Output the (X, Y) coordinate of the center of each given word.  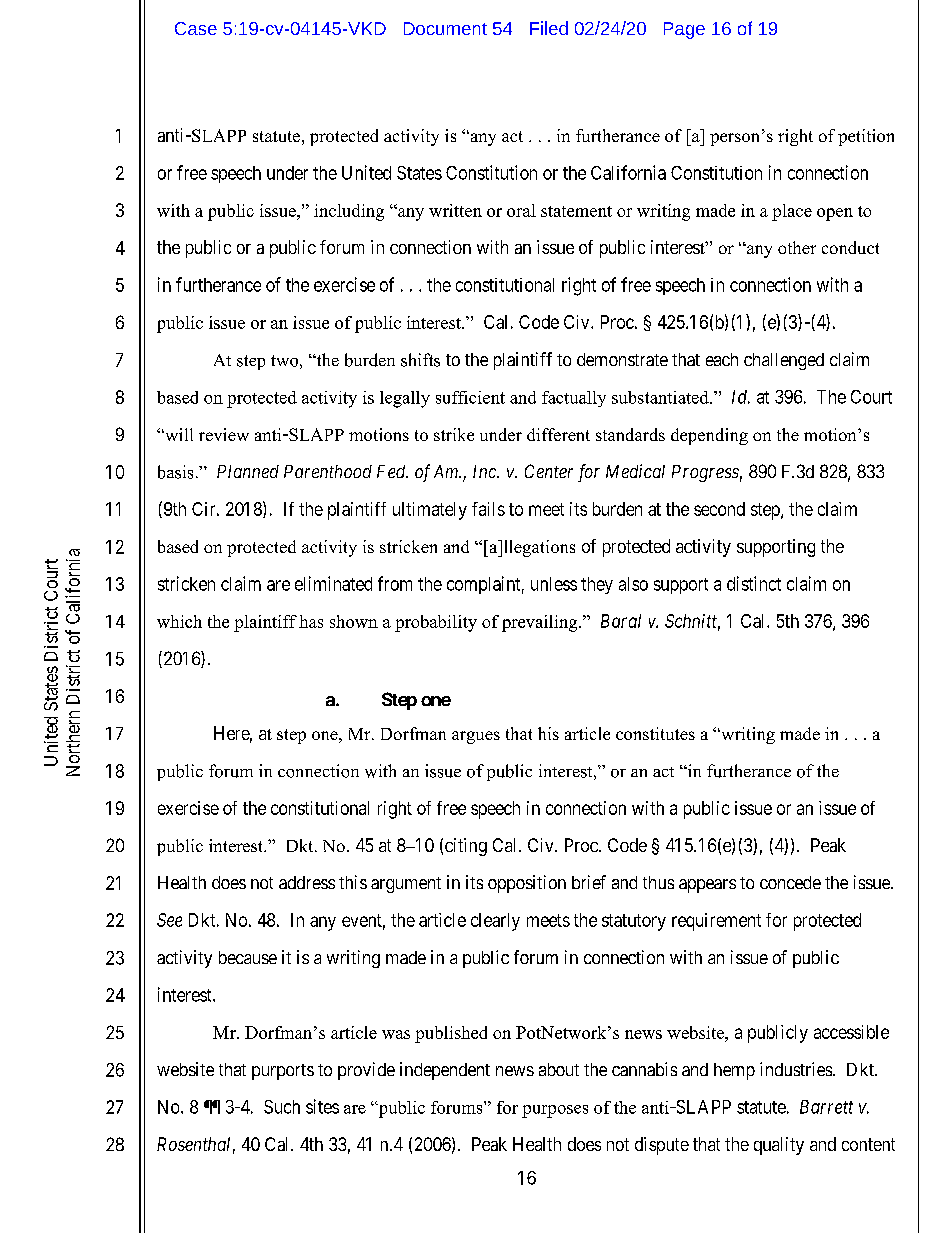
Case (196, 28)
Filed (549, 28)
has (311, 621)
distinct (754, 583)
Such (282, 1107)
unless (554, 584)
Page (684, 30)
